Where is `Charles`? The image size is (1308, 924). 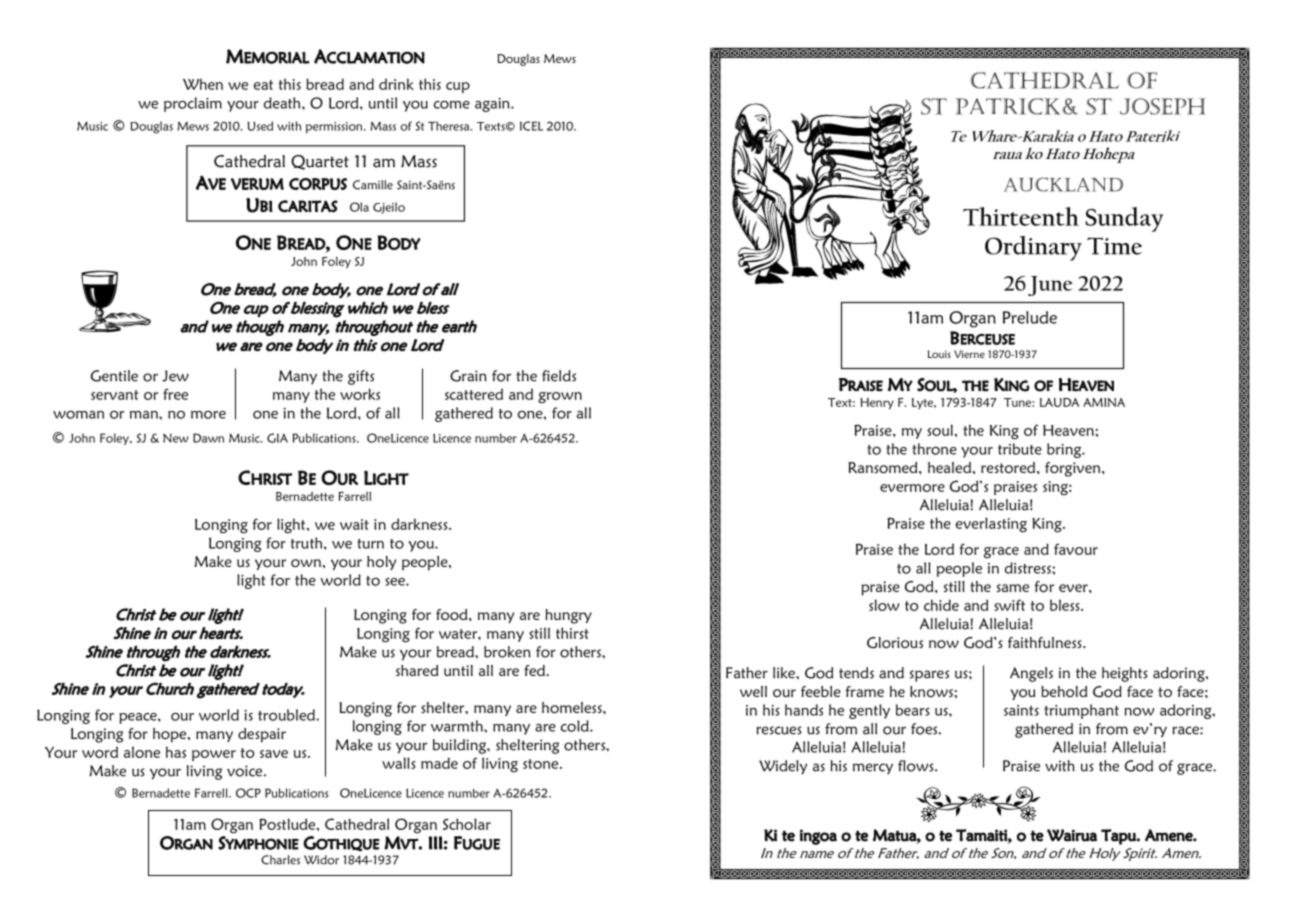 Charles is located at coordinates (280, 860).
